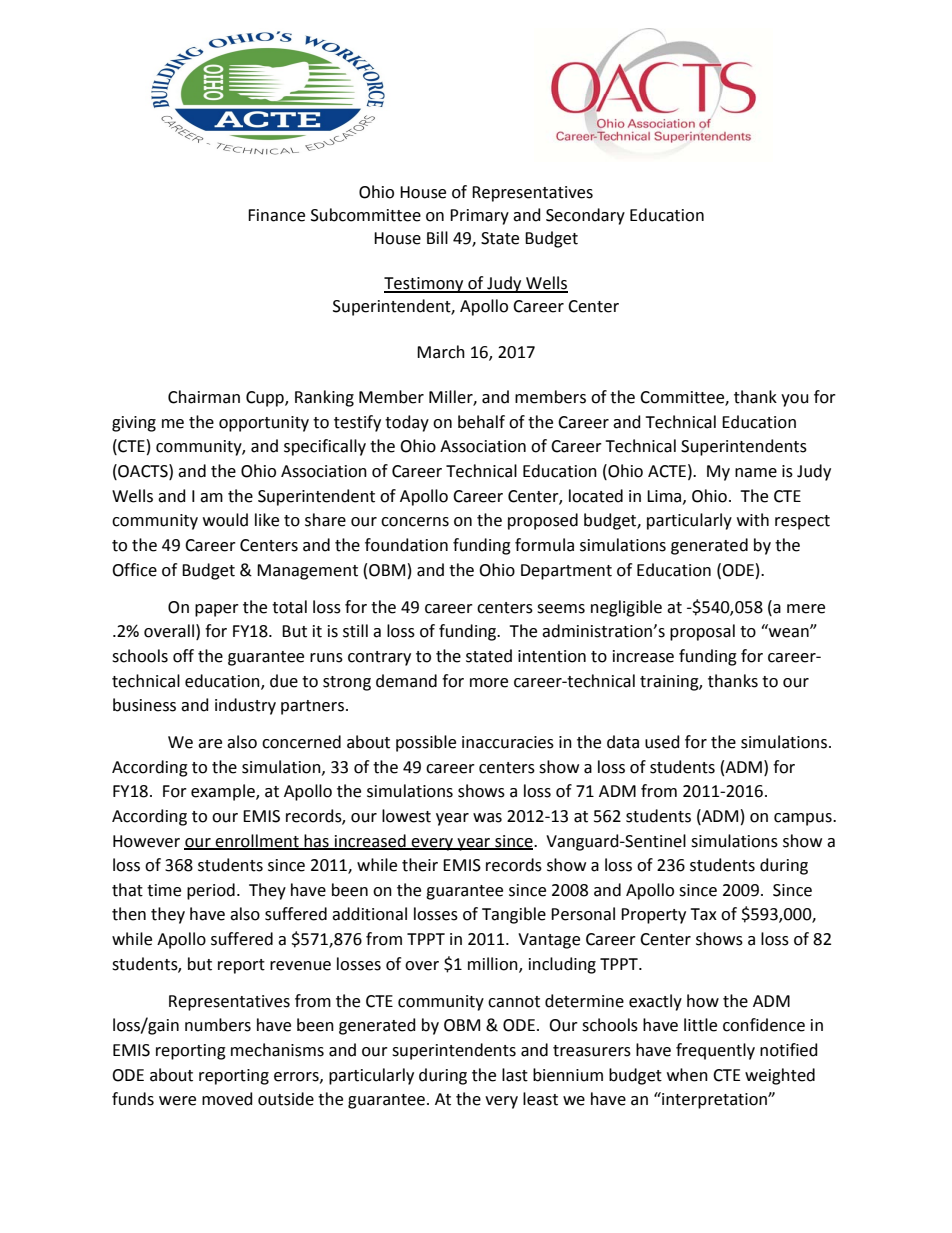 Image resolution: width=952 pixels, height=1233 pixels. Describe the element at coordinates (753, 520) in the screenshot. I see `with` at that location.
